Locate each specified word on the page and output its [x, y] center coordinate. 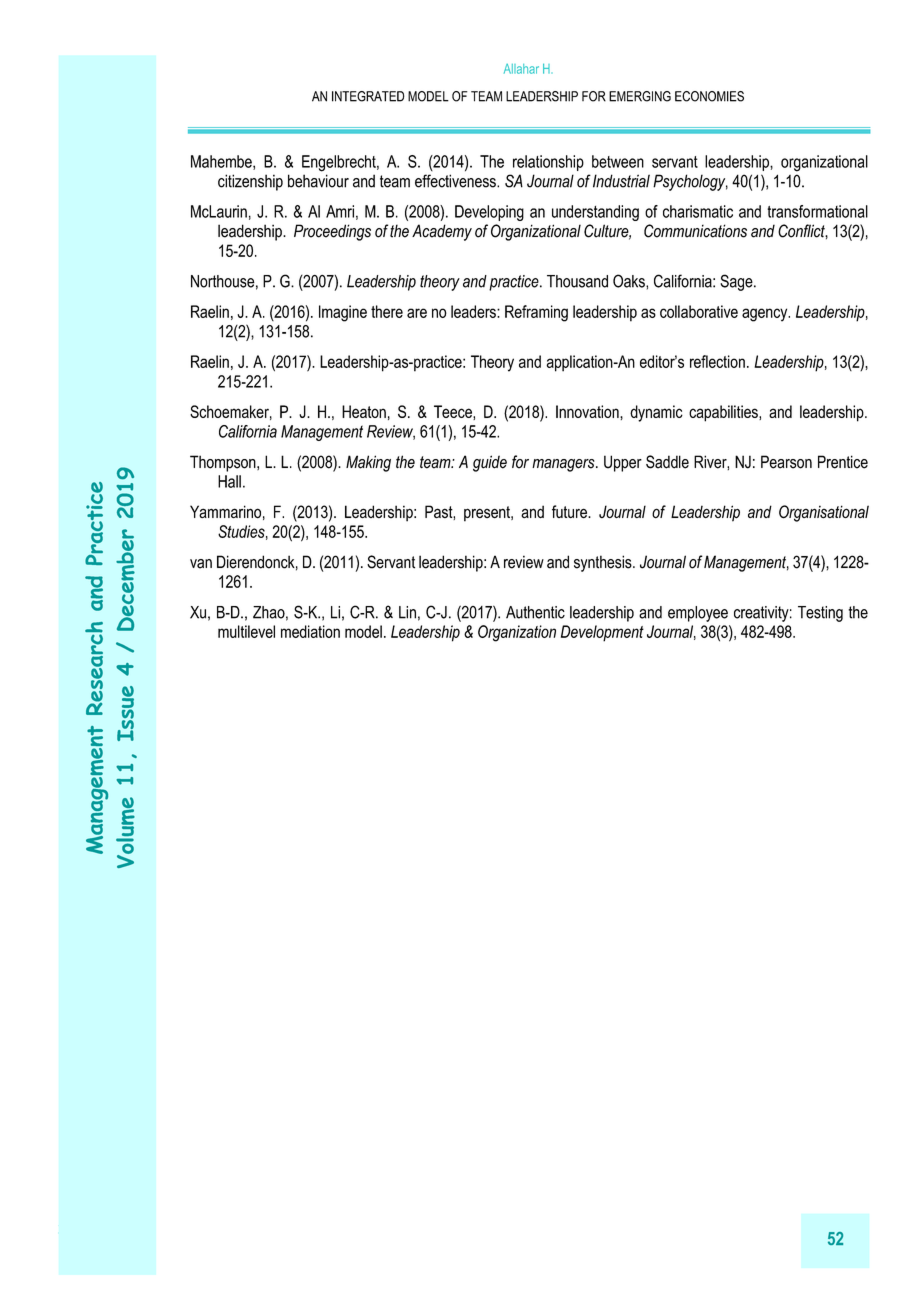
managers [564, 465]
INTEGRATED [368, 96]
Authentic [535, 612]
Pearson [786, 462]
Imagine [343, 313]
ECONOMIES [709, 96]
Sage [737, 282]
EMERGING [640, 96]
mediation [310, 631]
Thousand [577, 281]
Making [368, 463]
